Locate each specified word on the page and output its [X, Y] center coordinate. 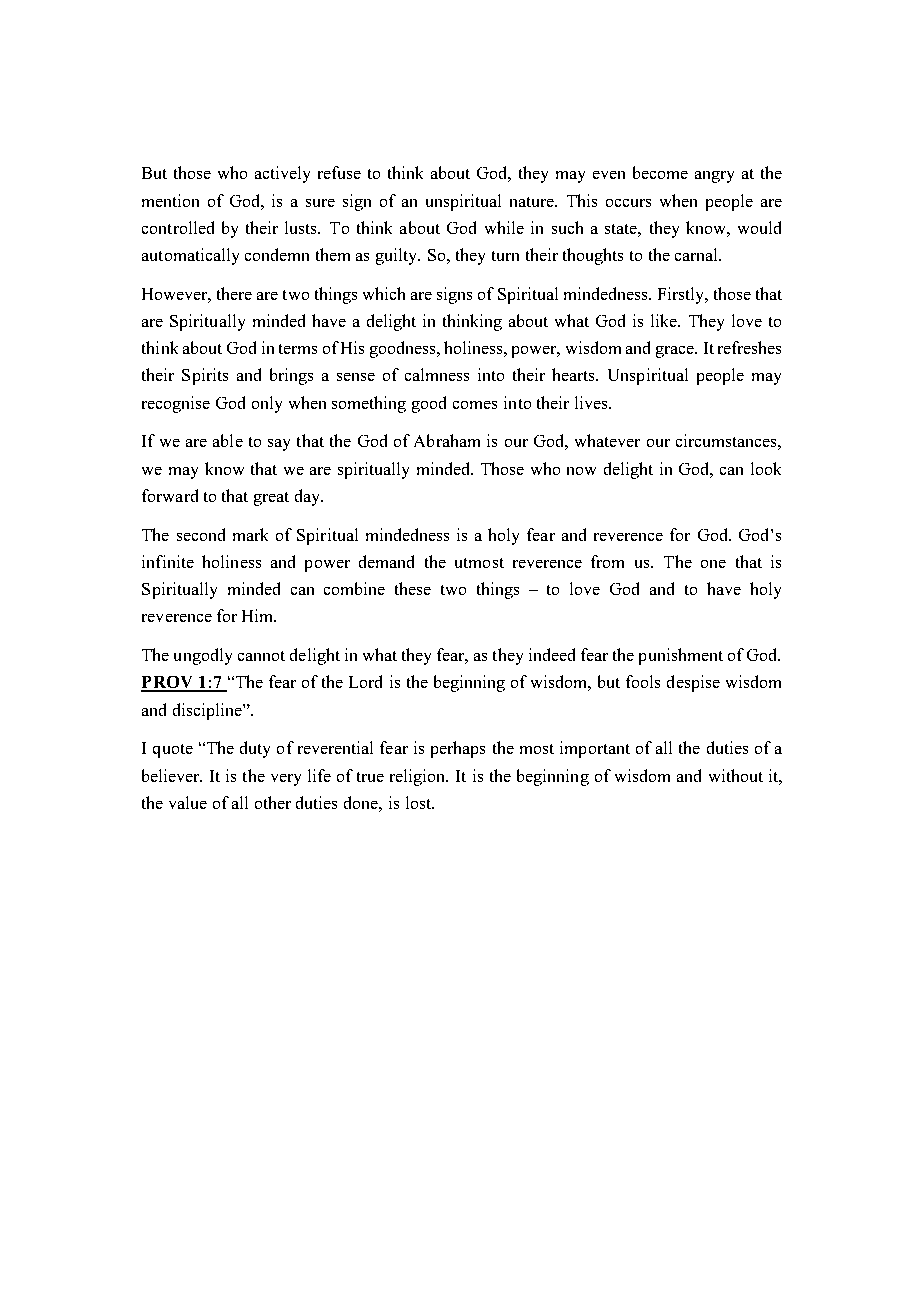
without [736, 775]
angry [714, 177]
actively [282, 174]
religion [419, 777]
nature [533, 202]
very [286, 780]
